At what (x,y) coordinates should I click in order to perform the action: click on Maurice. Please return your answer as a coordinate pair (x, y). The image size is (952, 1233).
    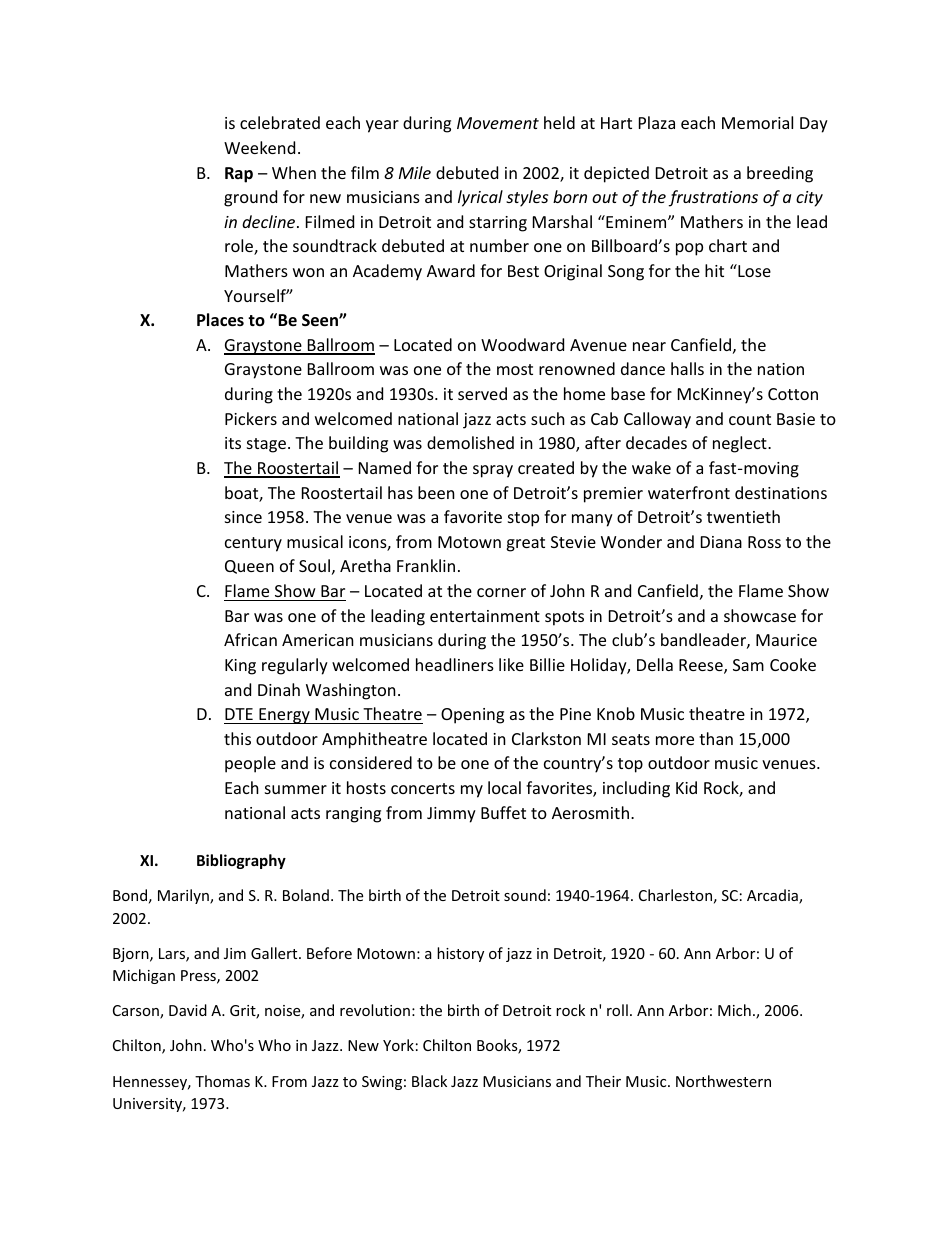
    Looking at the image, I should click on (786, 640).
